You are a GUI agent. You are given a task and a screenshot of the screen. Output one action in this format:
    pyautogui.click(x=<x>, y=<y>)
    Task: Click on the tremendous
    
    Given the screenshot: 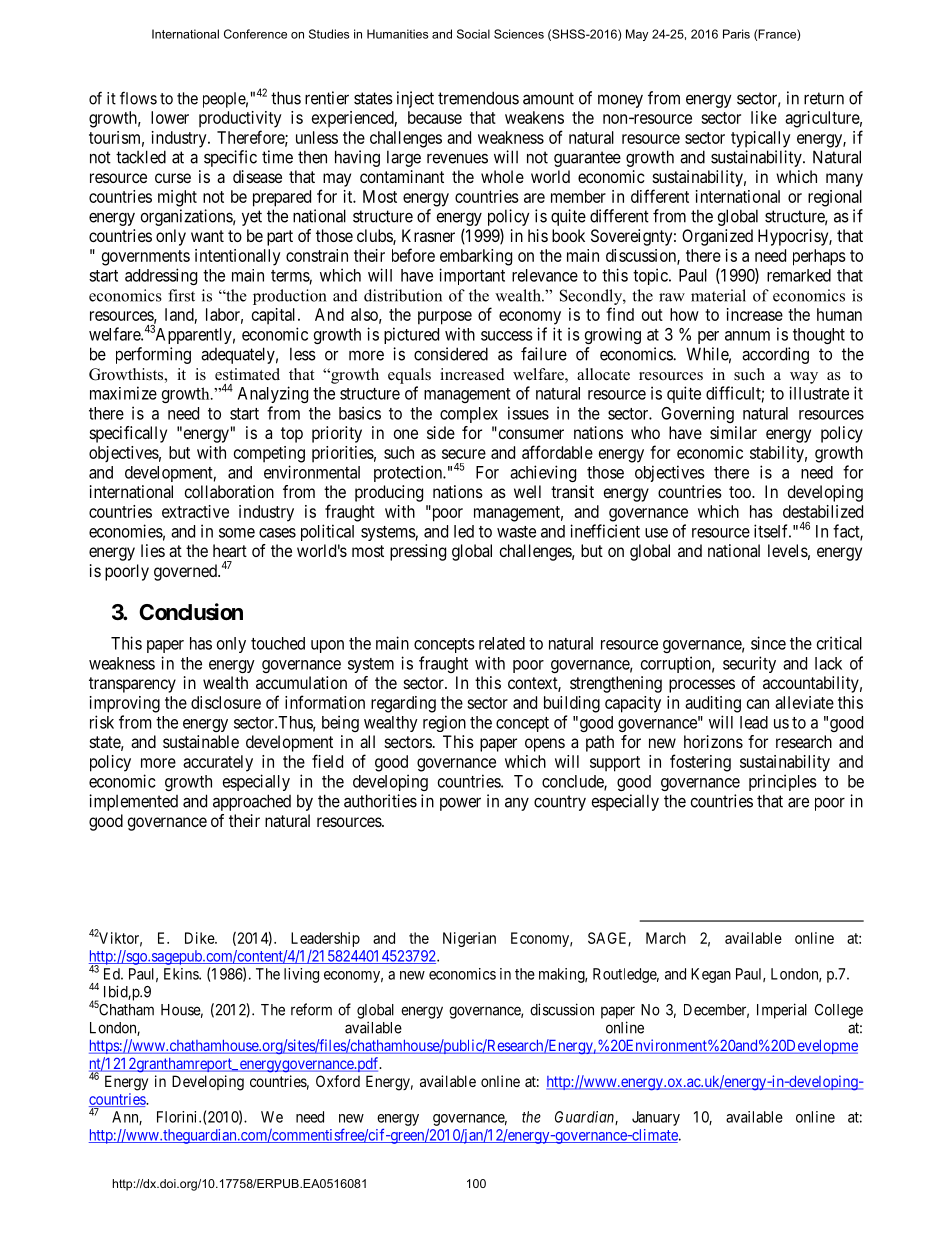 What is the action you would take?
    pyautogui.click(x=478, y=98)
